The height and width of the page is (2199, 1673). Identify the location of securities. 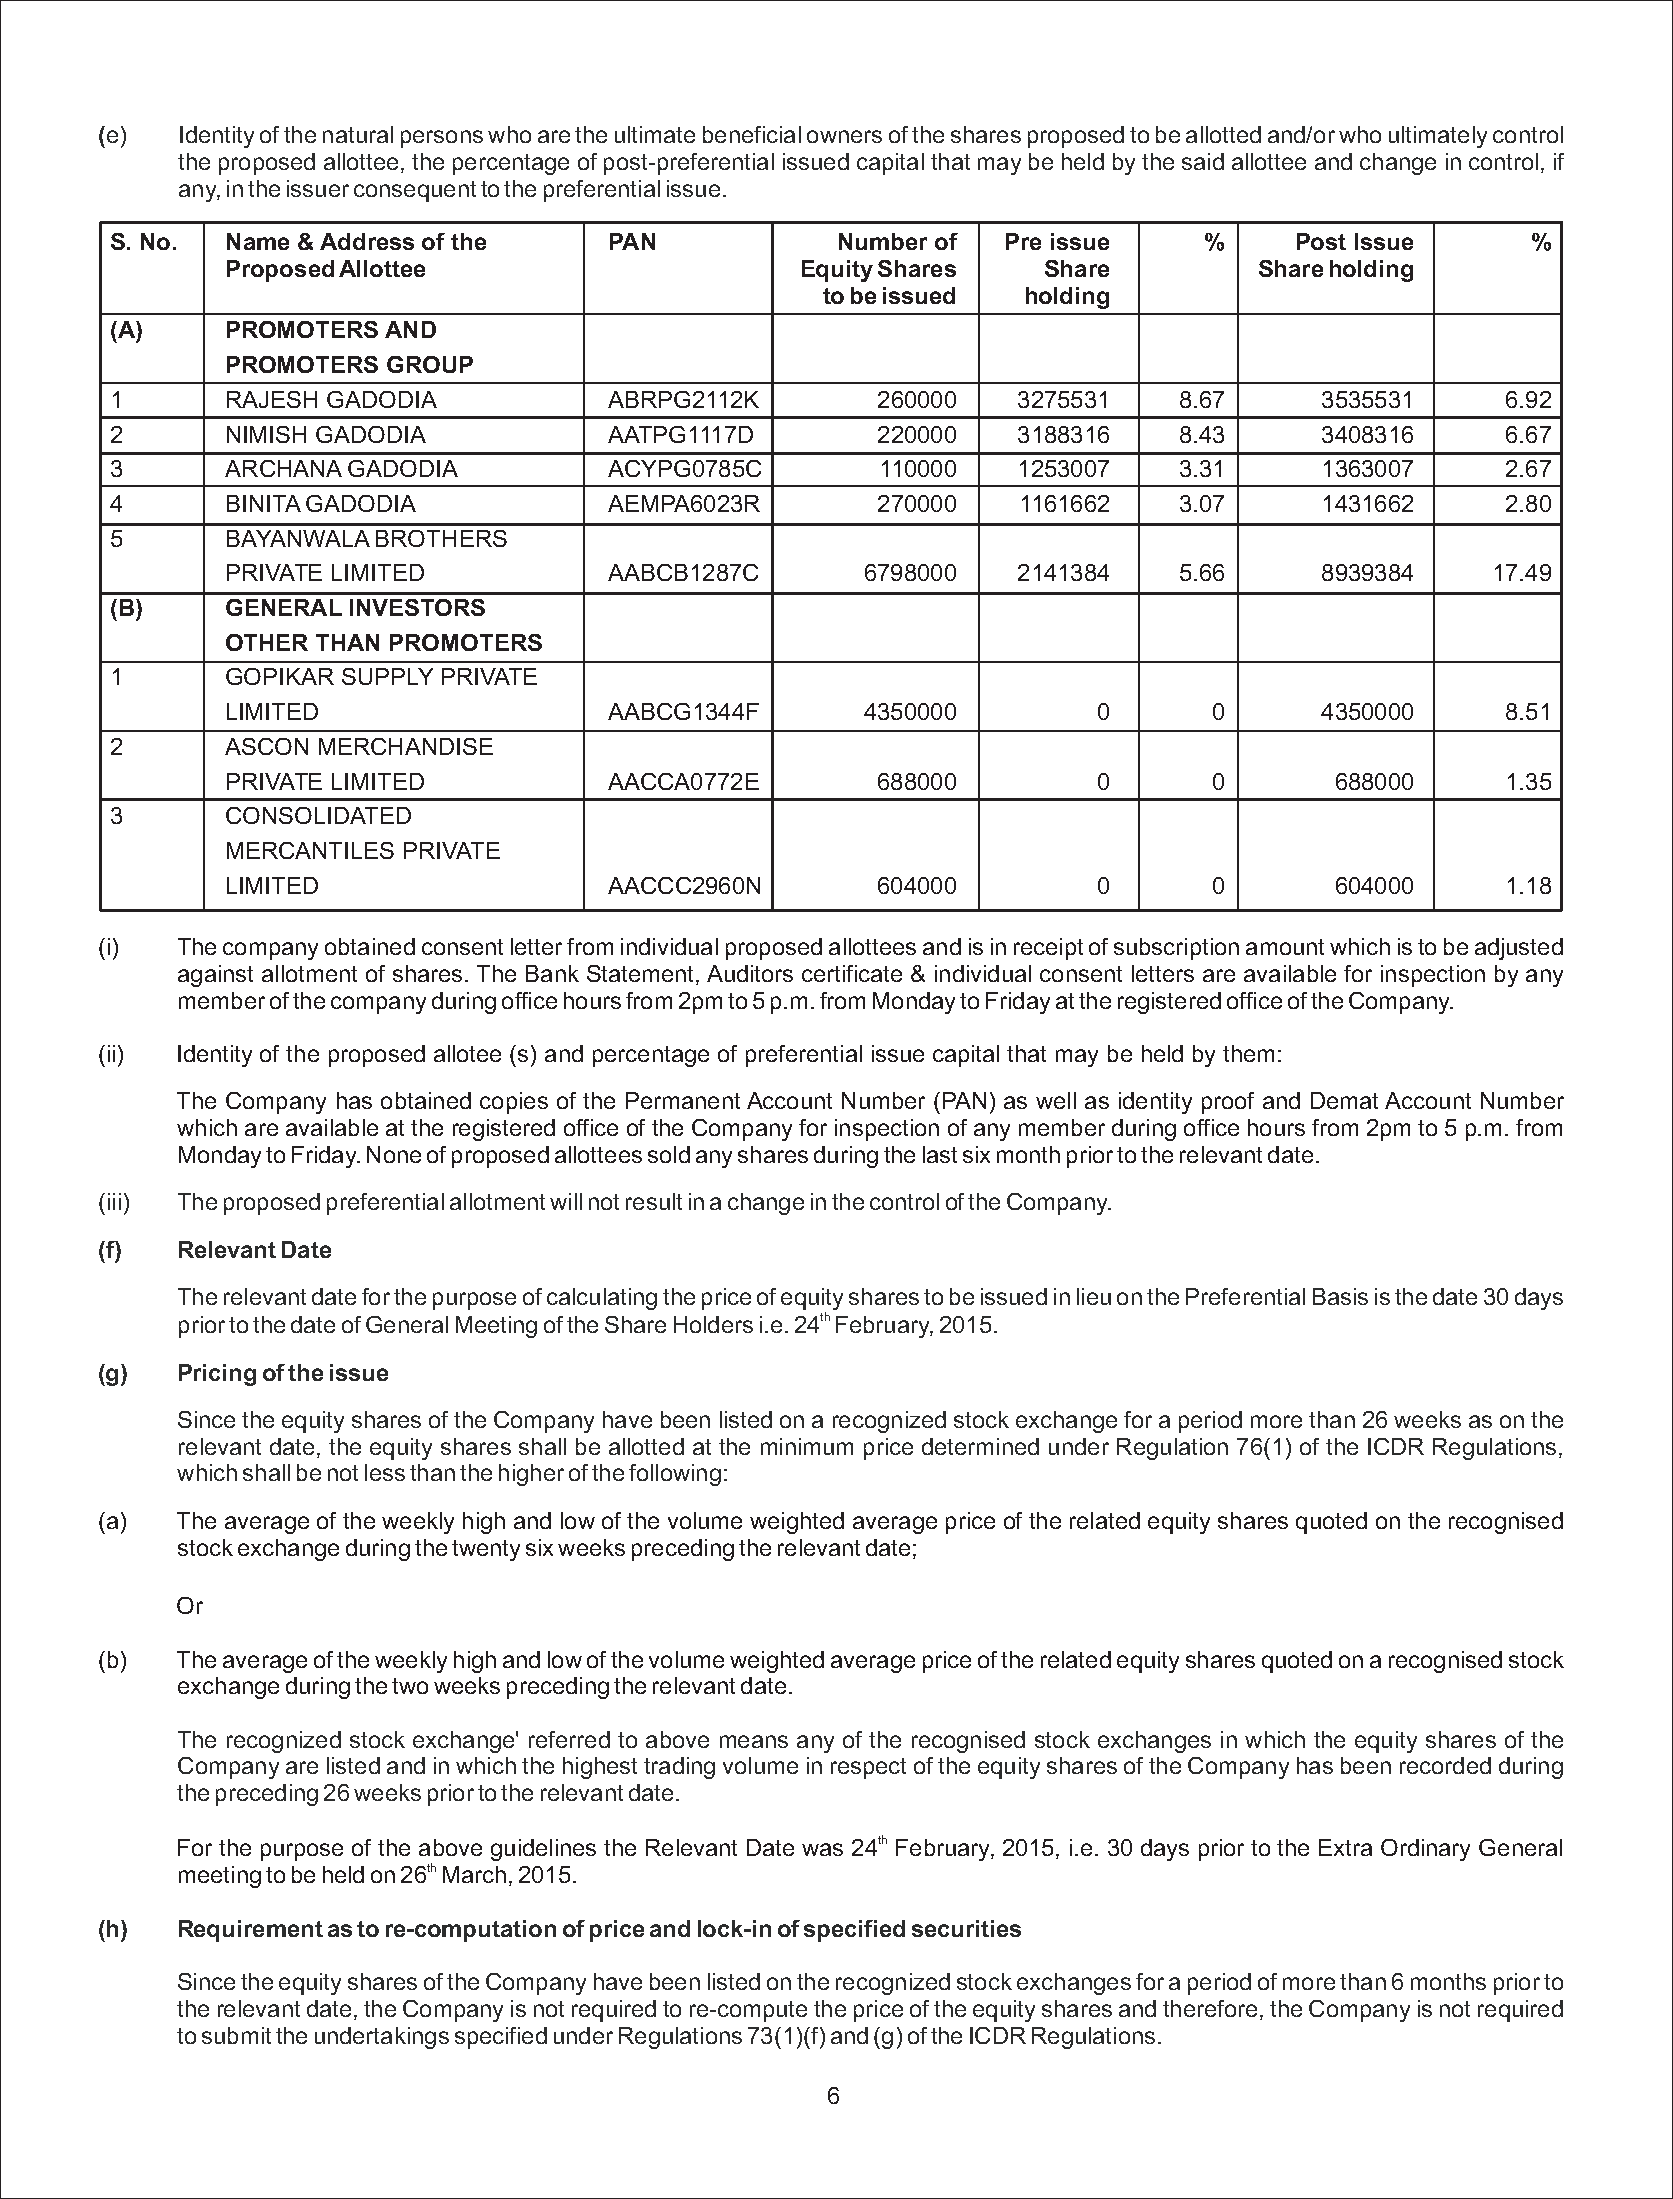
(966, 1928).
